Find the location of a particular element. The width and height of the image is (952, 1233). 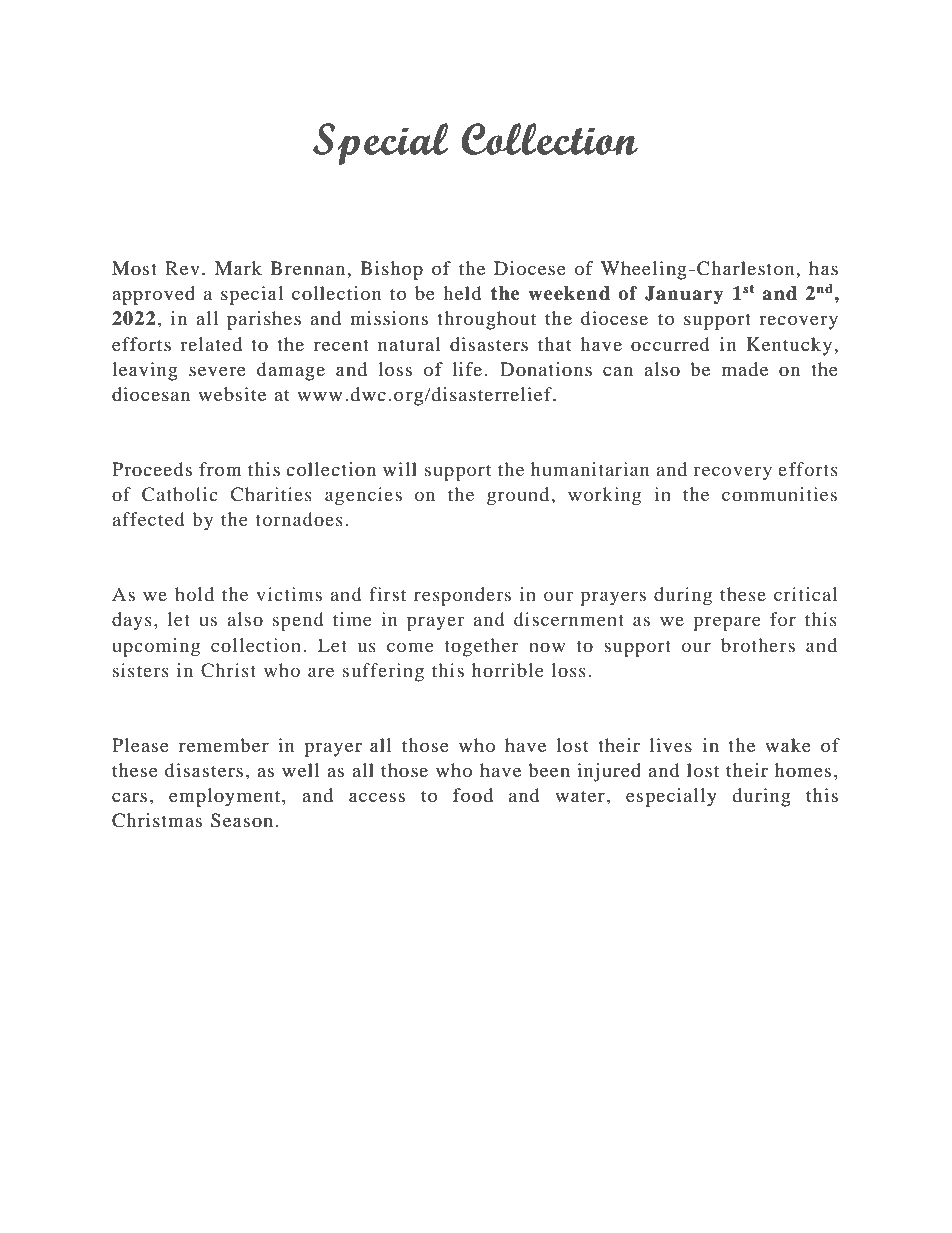

food is located at coordinates (473, 795).
